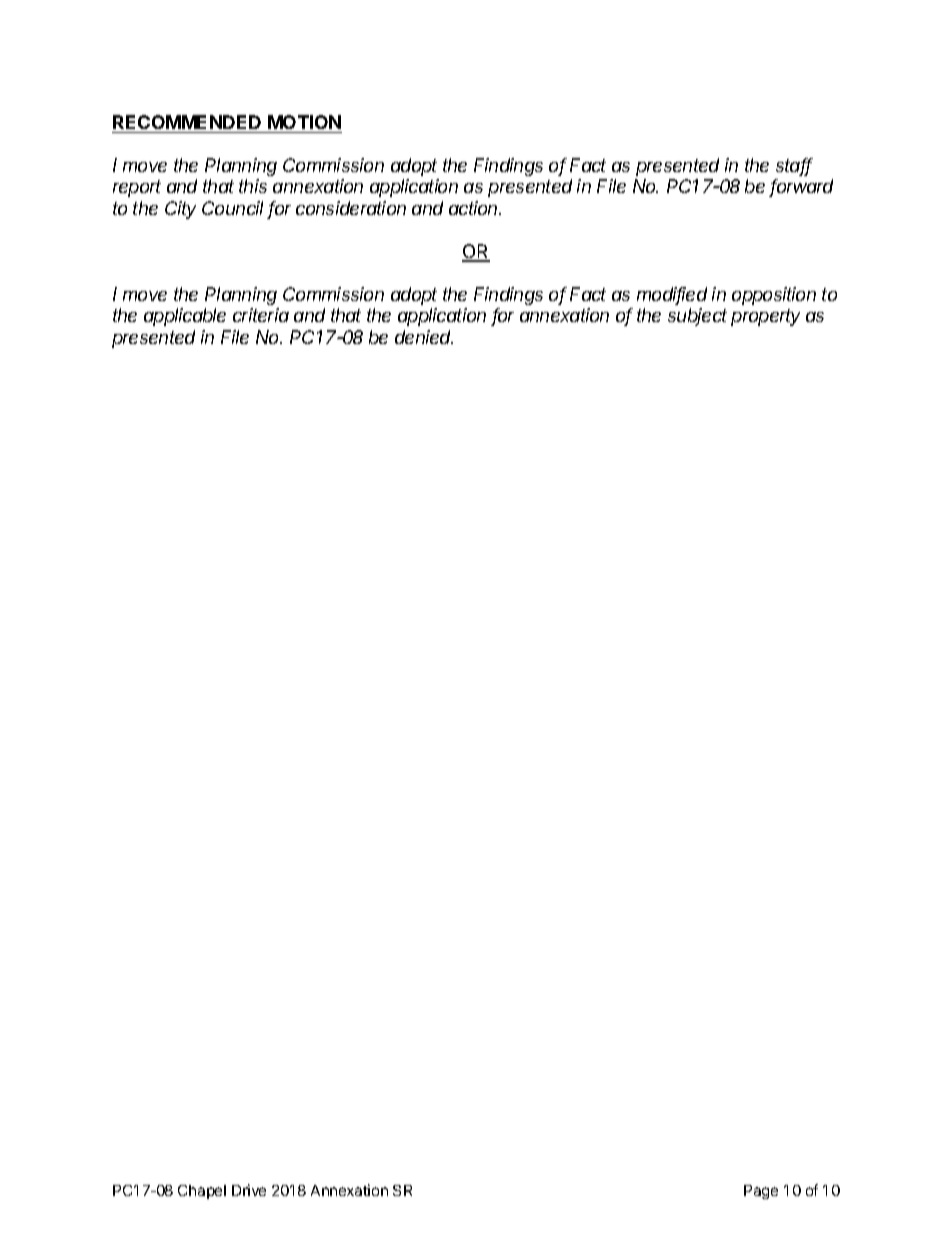 The height and width of the page is (1233, 952). Describe the element at coordinates (475, 208) in the page. I see `action` at that location.
